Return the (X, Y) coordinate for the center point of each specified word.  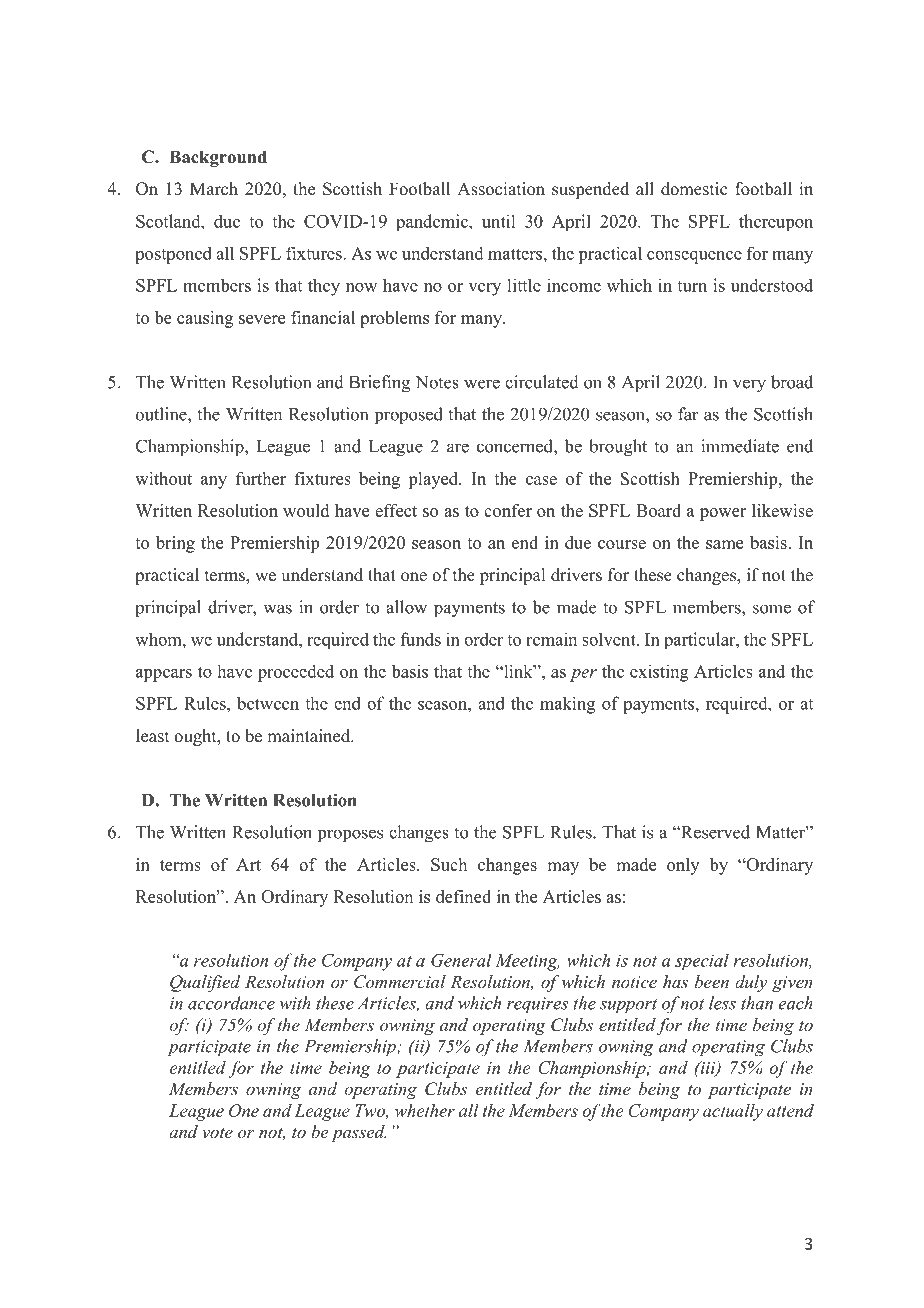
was (277, 609)
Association (501, 189)
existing (659, 673)
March (214, 189)
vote (217, 1132)
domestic (694, 189)
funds (421, 639)
